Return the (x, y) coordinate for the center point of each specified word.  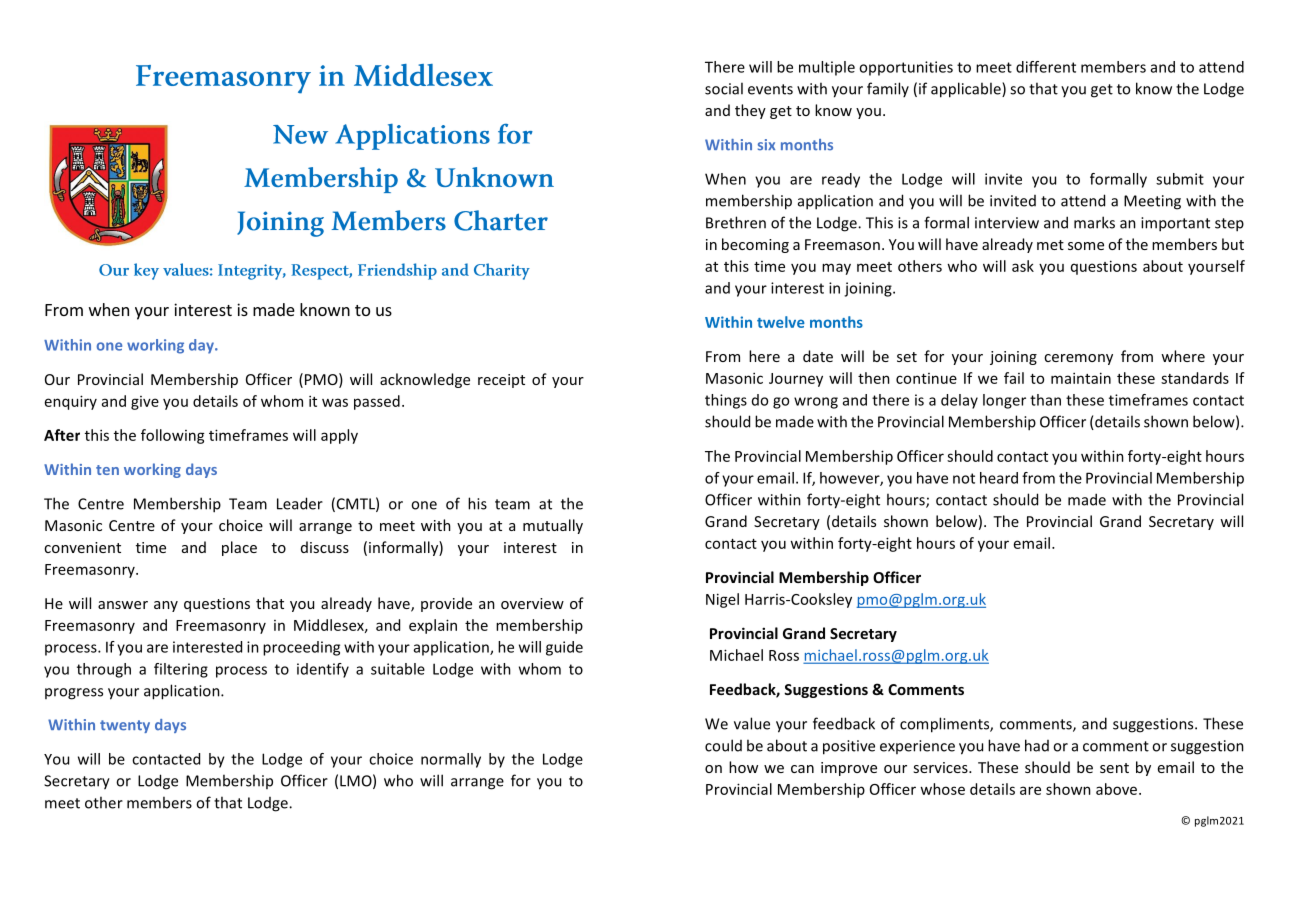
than (1045, 400)
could (723, 745)
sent (1114, 768)
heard (999, 478)
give (145, 403)
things (726, 401)
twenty (125, 726)
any (166, 606)
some (1086, 246)
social (724, 88)
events (770, 89)
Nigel (722, 600)
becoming (755, 245)
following (173, 436)
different (1046, 67)
